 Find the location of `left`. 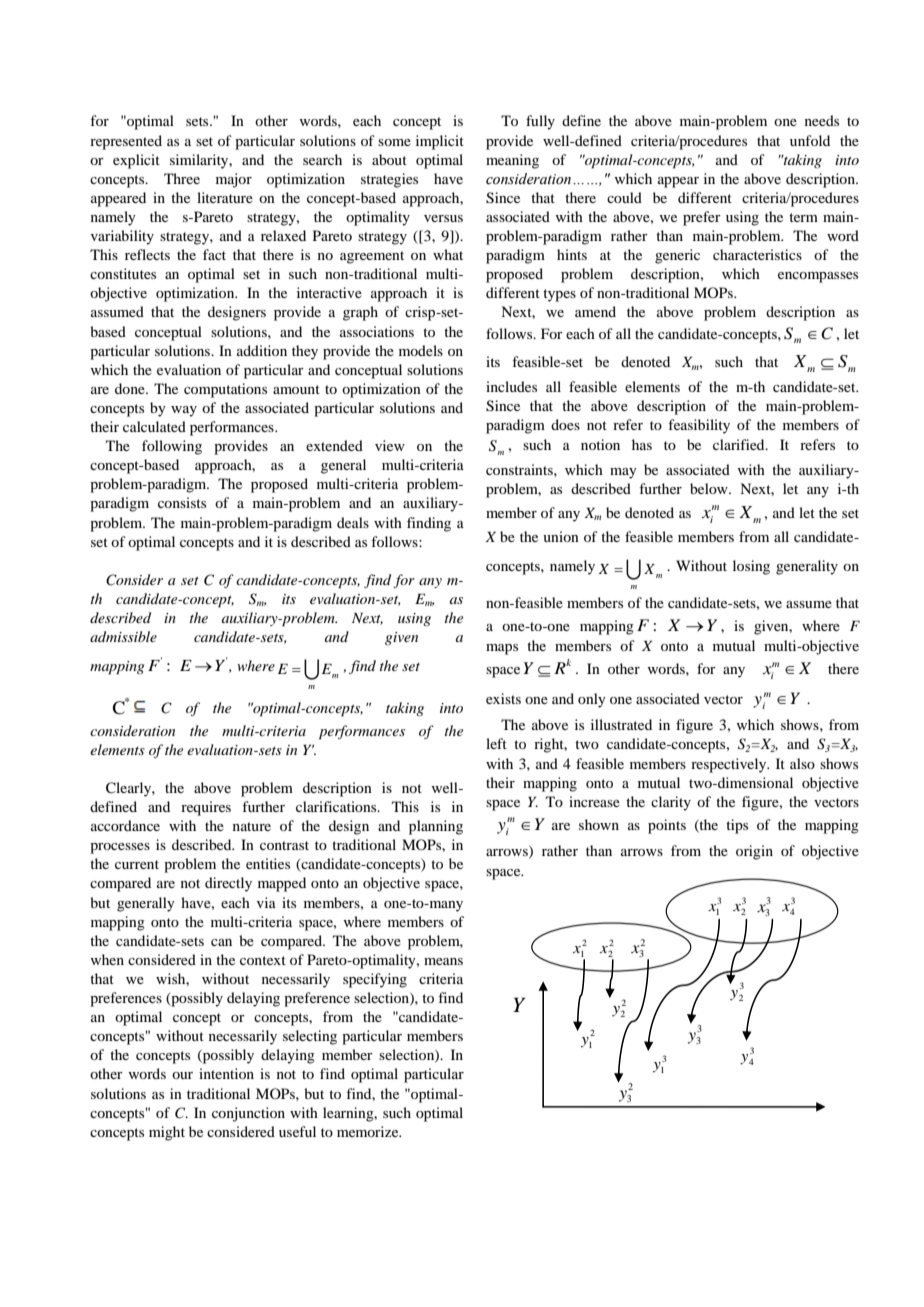

left is located at coordinates (496, 743).
